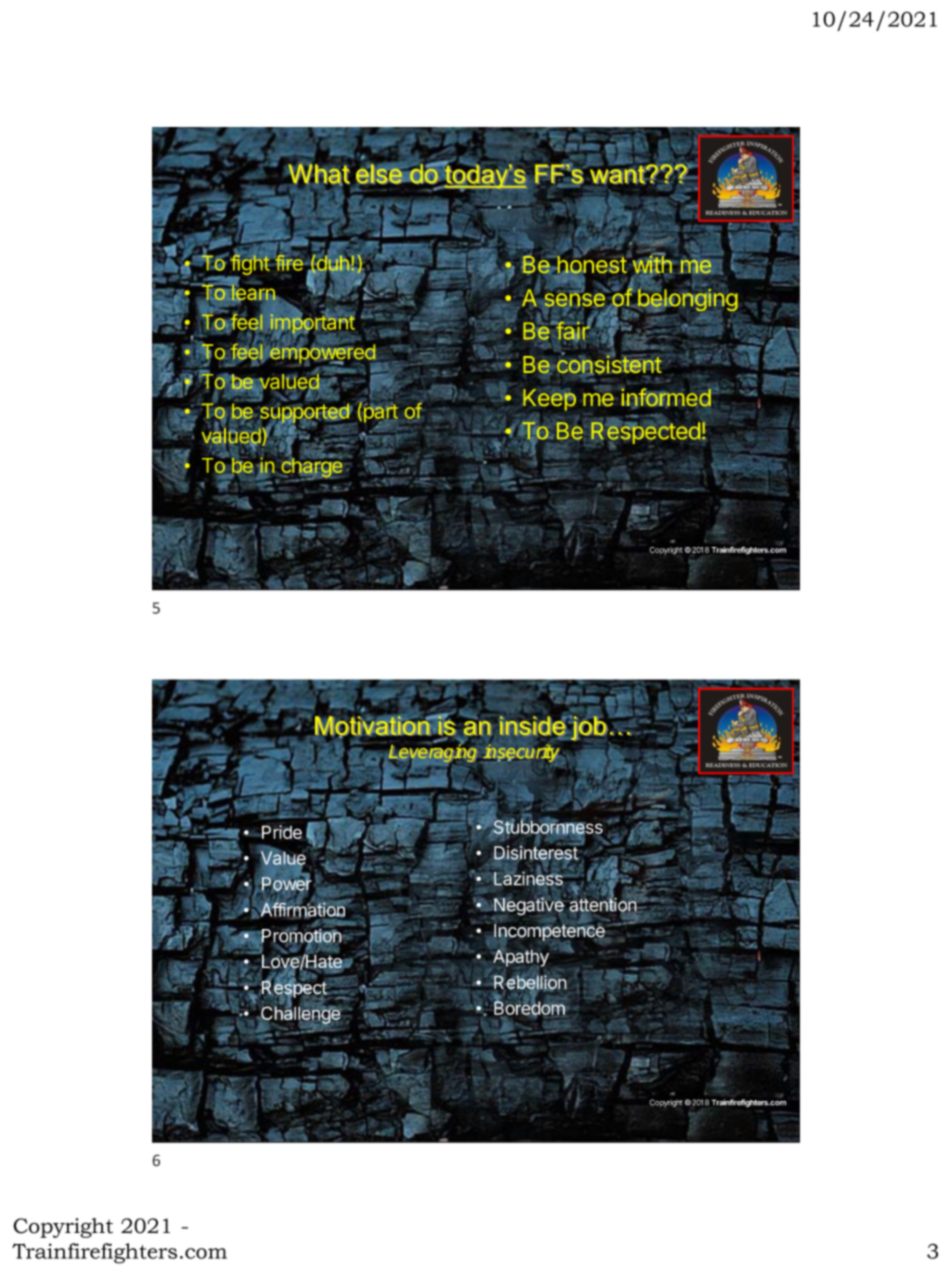 This document has height=1270, width=952. What do you see at coordinates (280, 832) in the document?
I see `Pride` at bounding box center [280, 832].
